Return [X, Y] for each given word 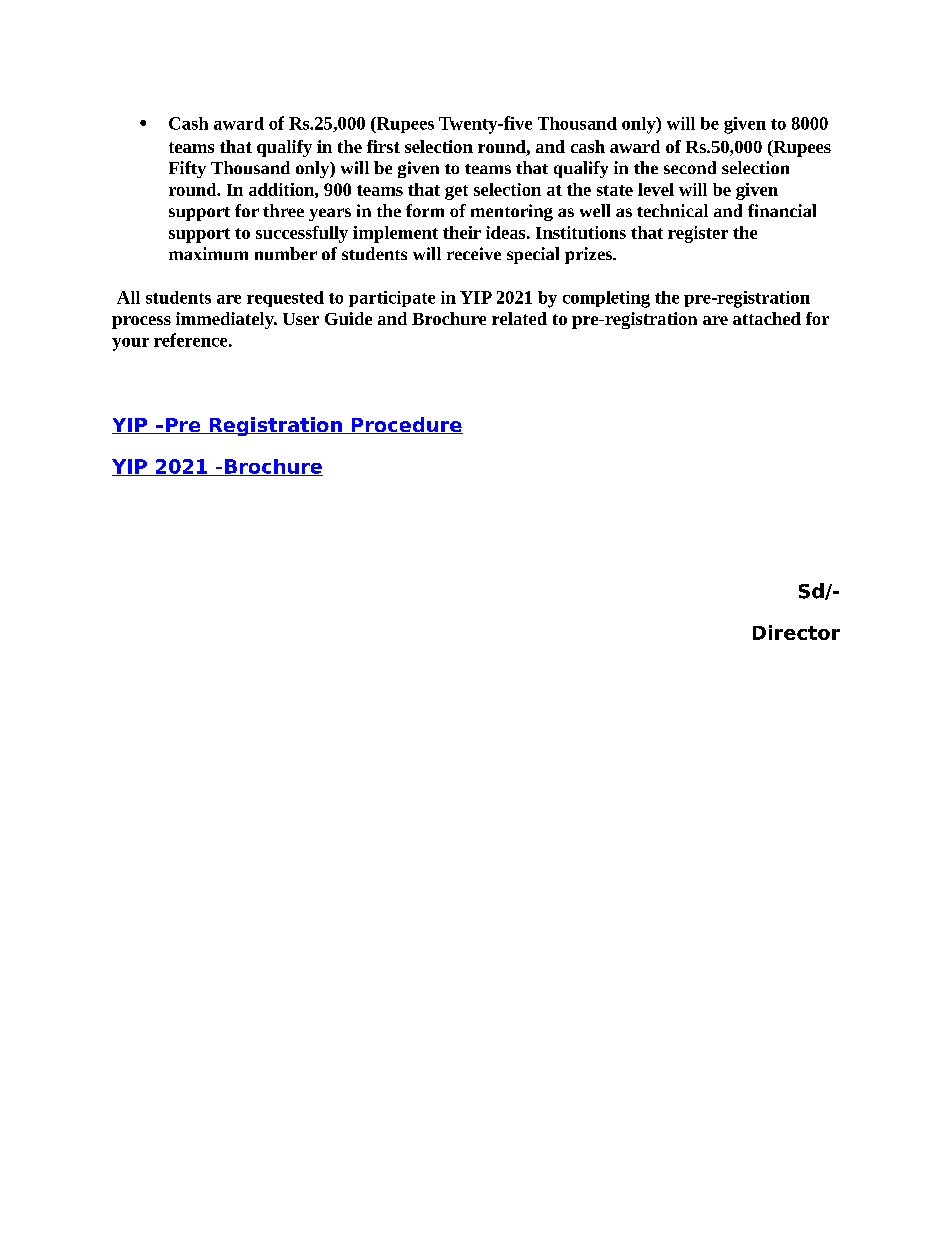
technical [672, 210]
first [383, 146]
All [128, 297]
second [690, 167]
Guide [348, 318]
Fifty [187, 169]
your [130, 344]
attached [767, 318]
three [283, 210]
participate [392, 299]
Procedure [406, 425]
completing [606, 299]
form [425, 210]
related [519, 318]
